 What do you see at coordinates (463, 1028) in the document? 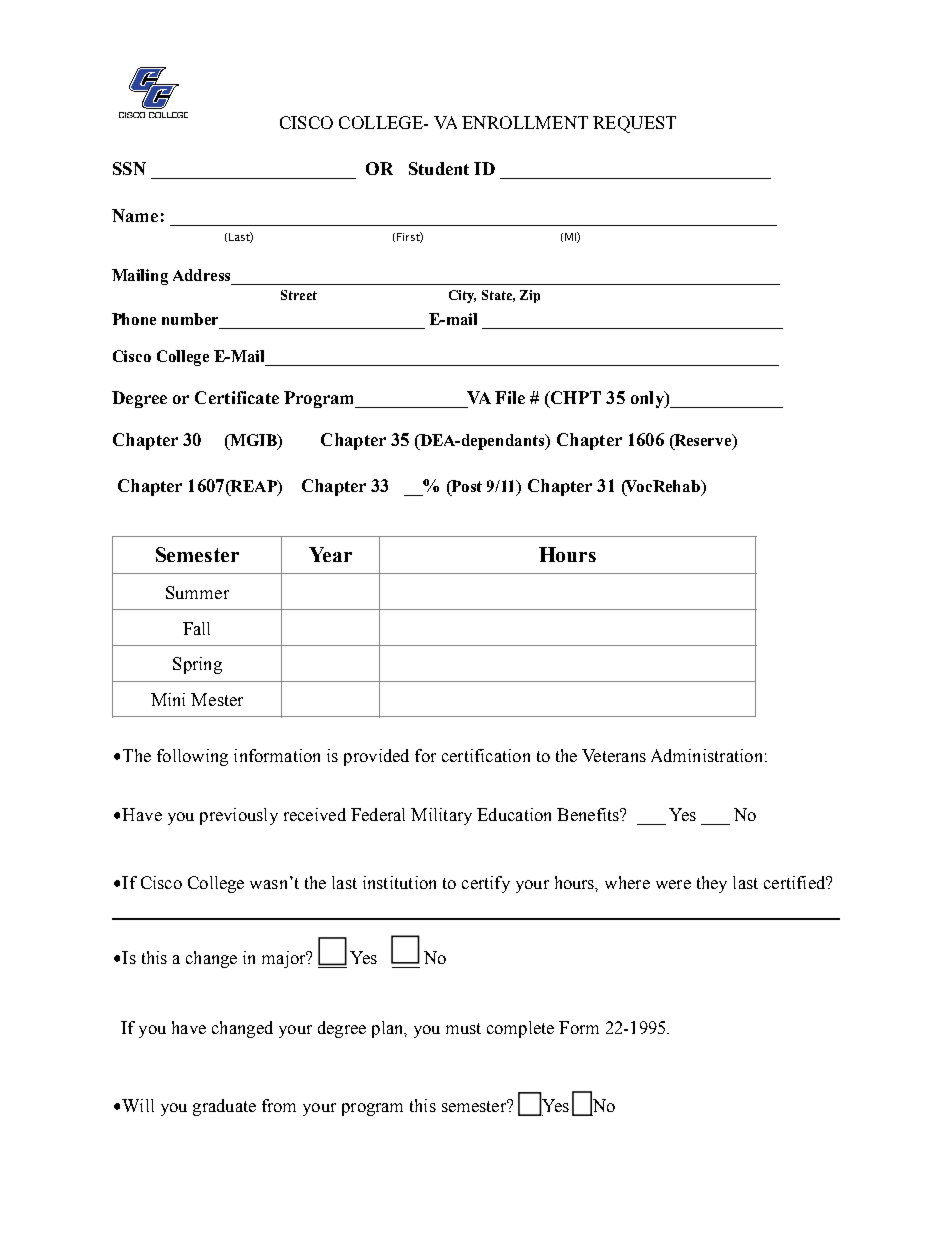
I see `must` at bounding box center [463, 1028].
